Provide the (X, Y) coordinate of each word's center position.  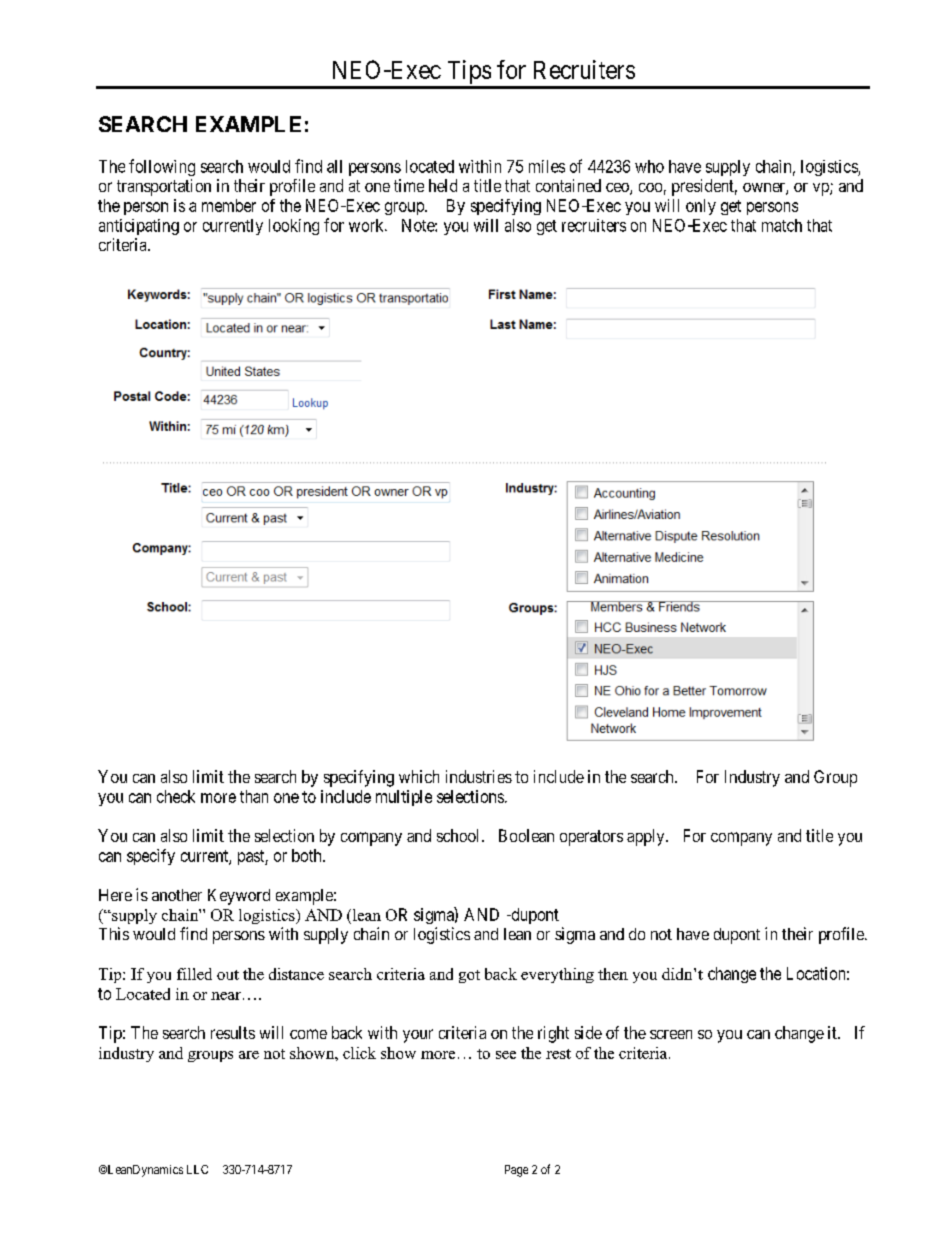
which (419, 776)
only (701, 207)
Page (516, 1171)
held (443, 185)
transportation (164, 187)
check (176, 796)
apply (647, 837)
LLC (197, 1169)
